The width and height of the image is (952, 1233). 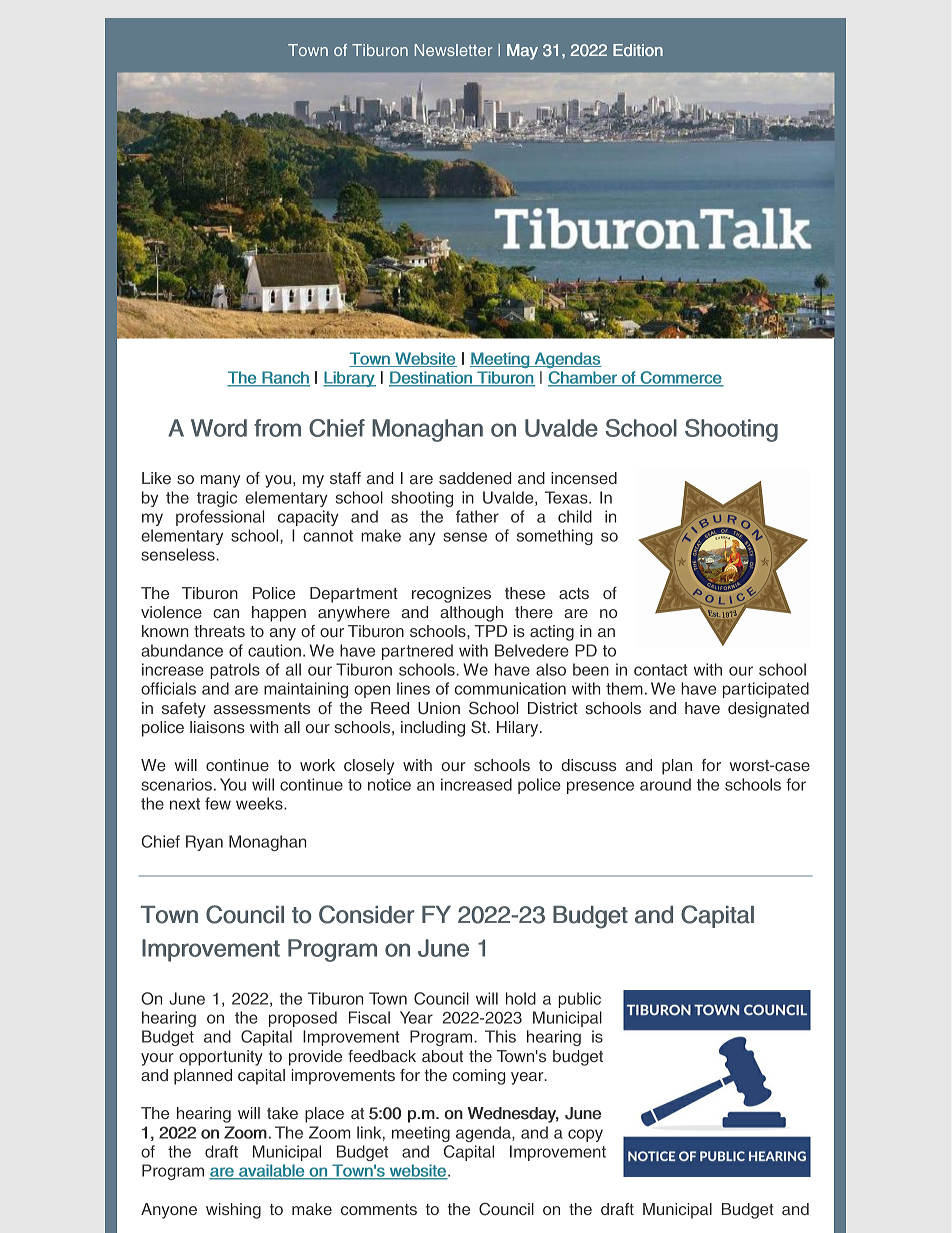 I want to click on threats, so click(x=219, y=631).
